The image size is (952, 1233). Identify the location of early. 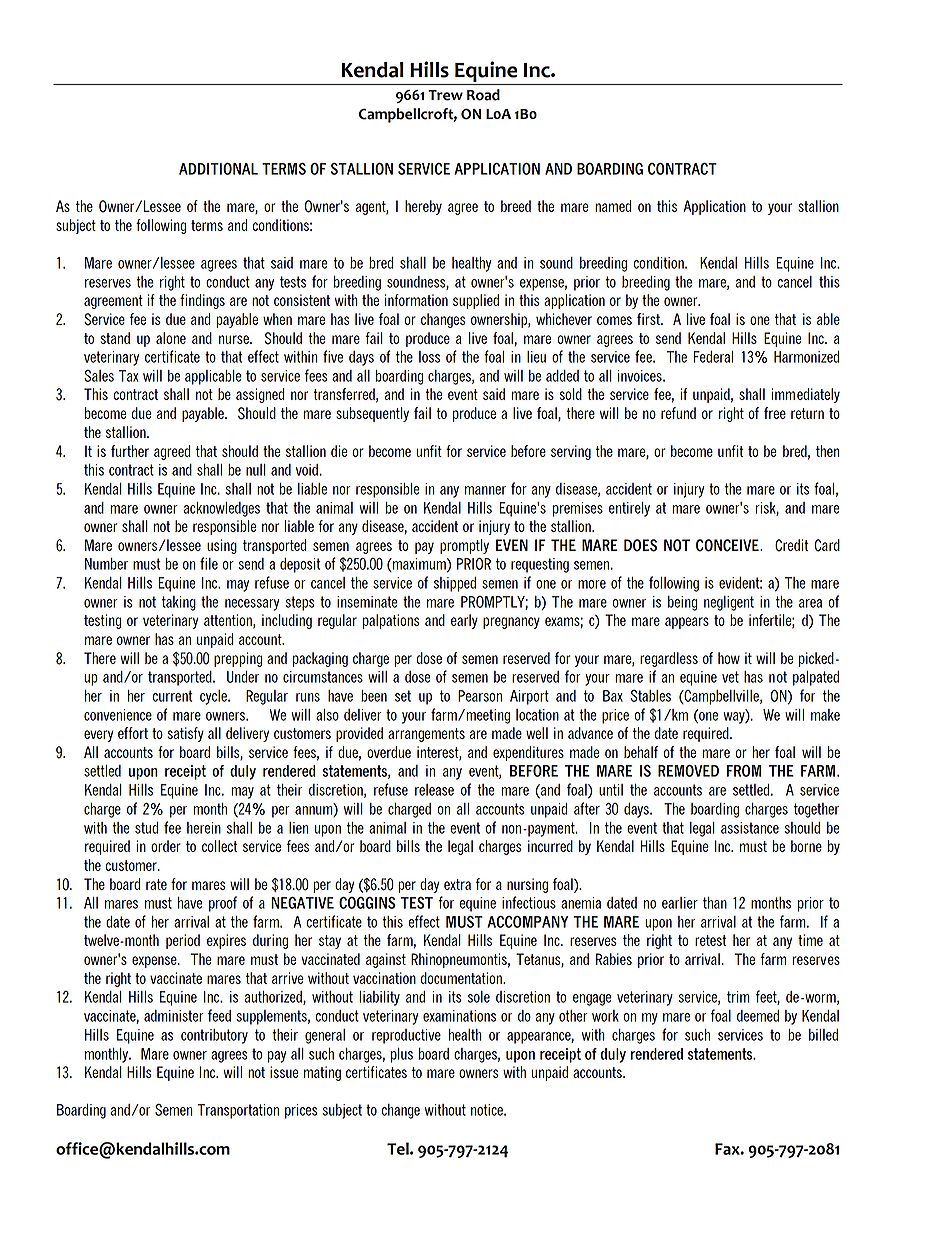
(464, 621).
